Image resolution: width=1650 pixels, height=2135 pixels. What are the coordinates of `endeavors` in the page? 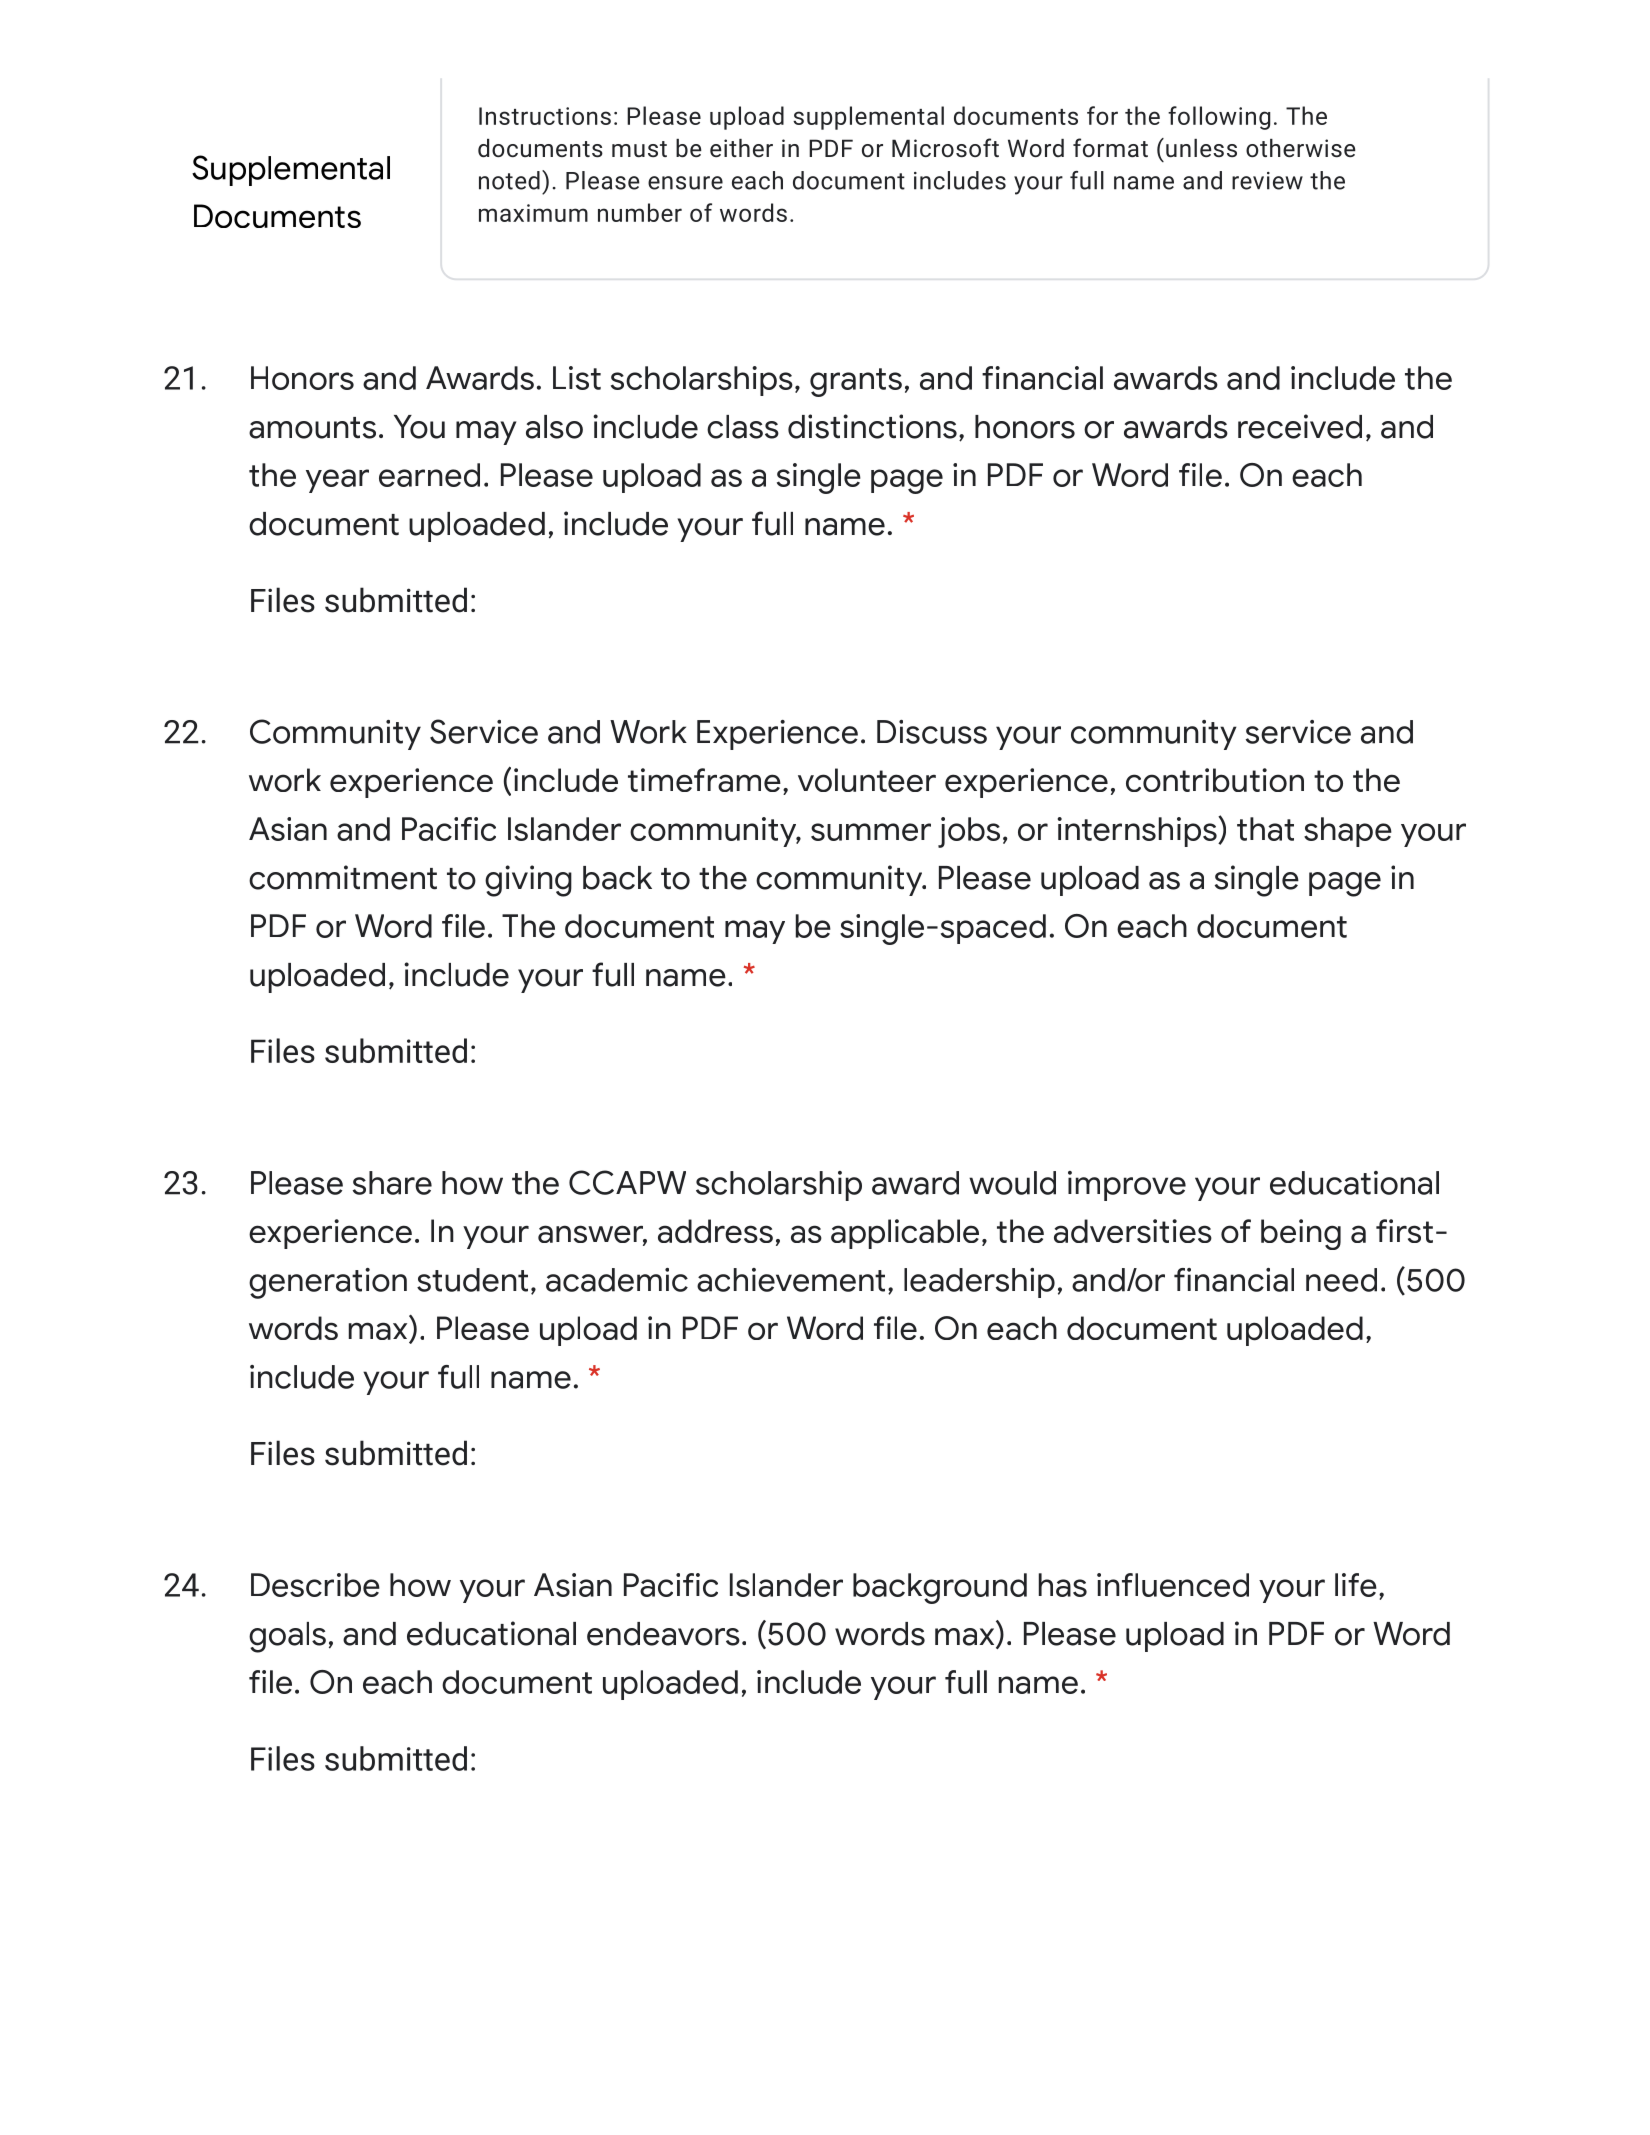 It's located at (663, 1634).
